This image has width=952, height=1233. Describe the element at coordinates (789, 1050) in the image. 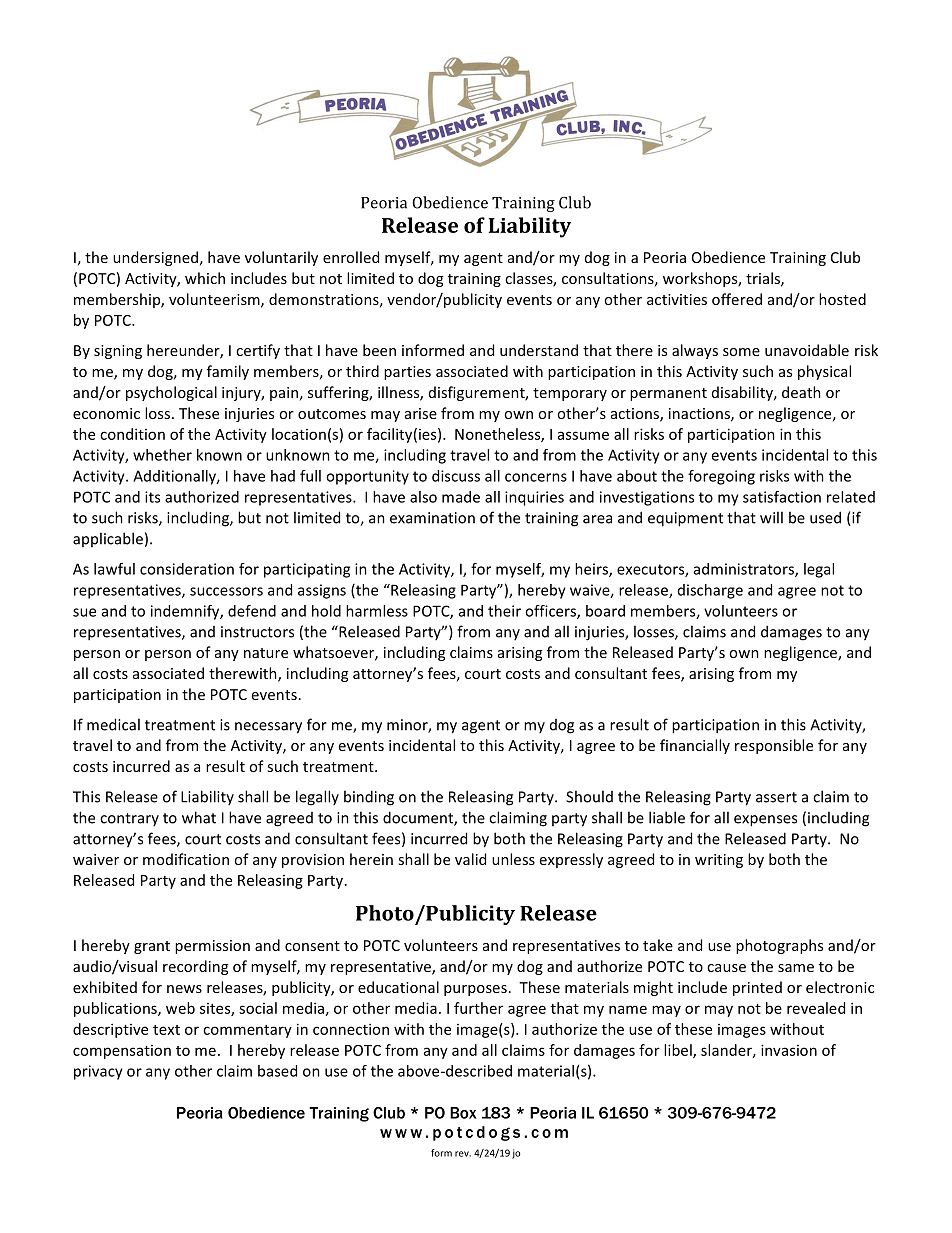

I see `invasion` at that location.
